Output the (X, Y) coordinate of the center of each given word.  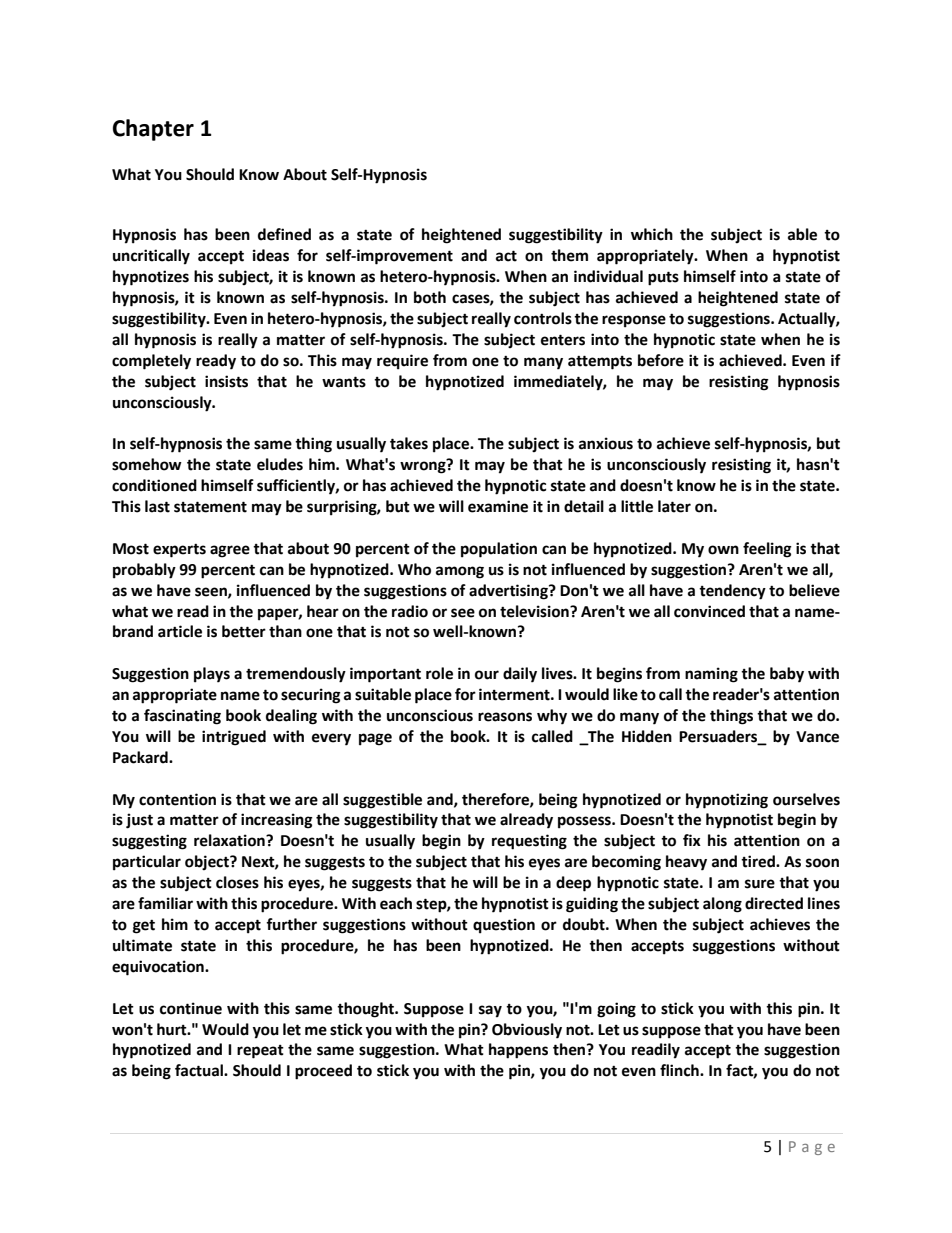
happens (518, 1051)
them (569, 255)
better (244, 631)
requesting (529, 842)
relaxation (230, 840)
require (402, 362)
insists (226, 381)
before (661, 360)
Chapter (153, 130)
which (652, 234)
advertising (509, 592)
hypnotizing (727, 801)
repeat (260, 1052)
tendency (732, 592)
